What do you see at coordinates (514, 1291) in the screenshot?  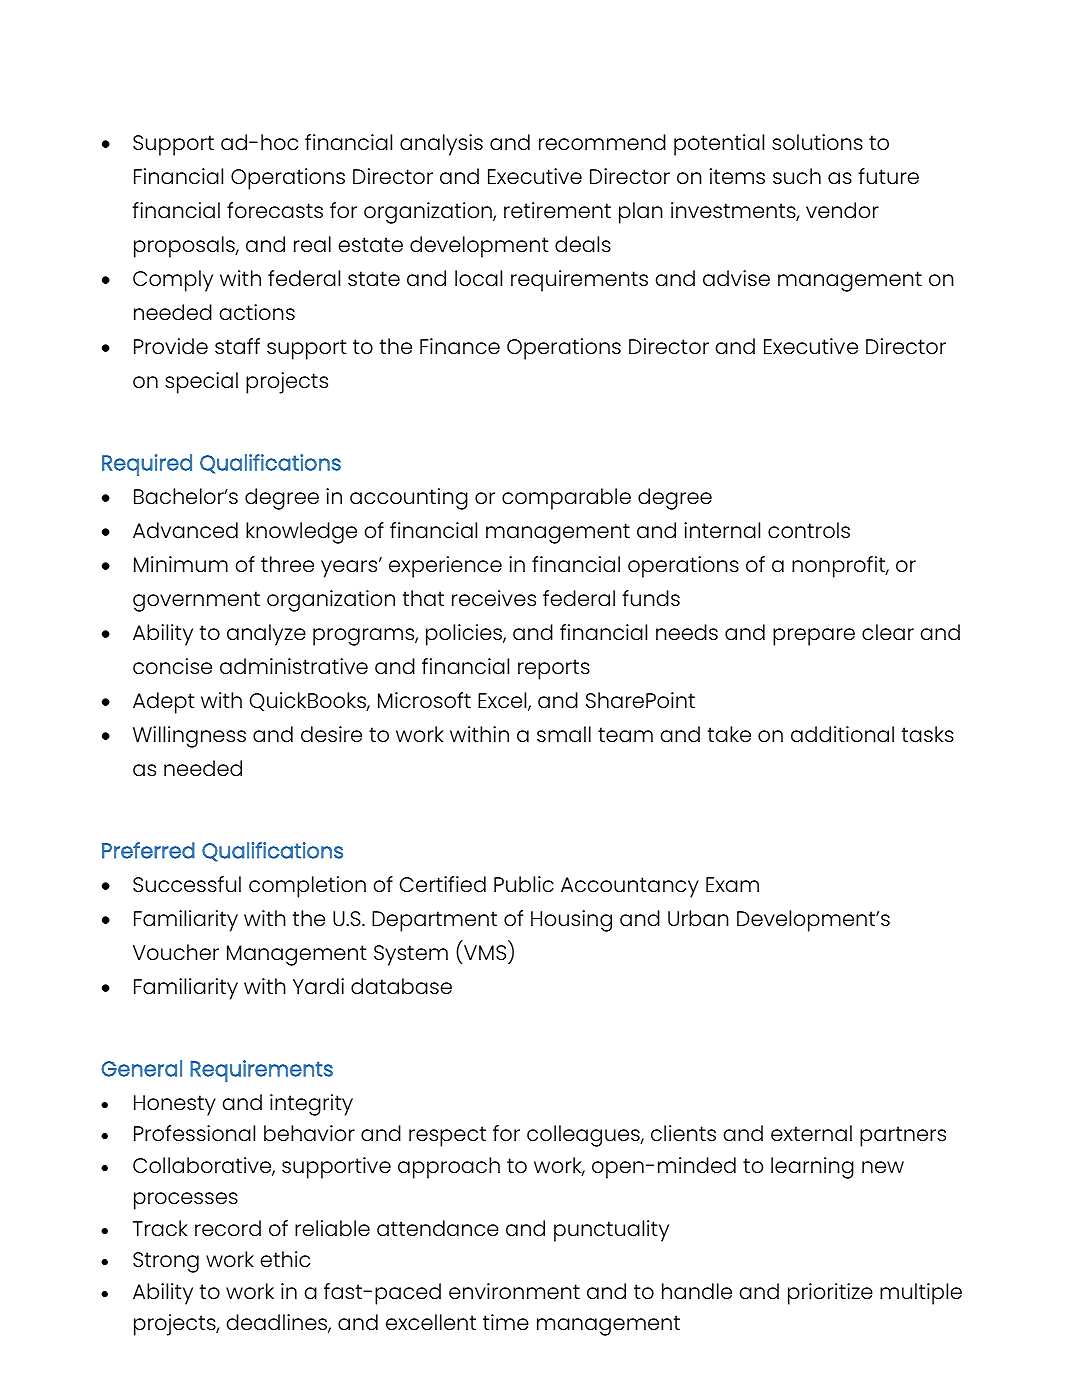 I see `environment` at bounding box center [514, 1291].
